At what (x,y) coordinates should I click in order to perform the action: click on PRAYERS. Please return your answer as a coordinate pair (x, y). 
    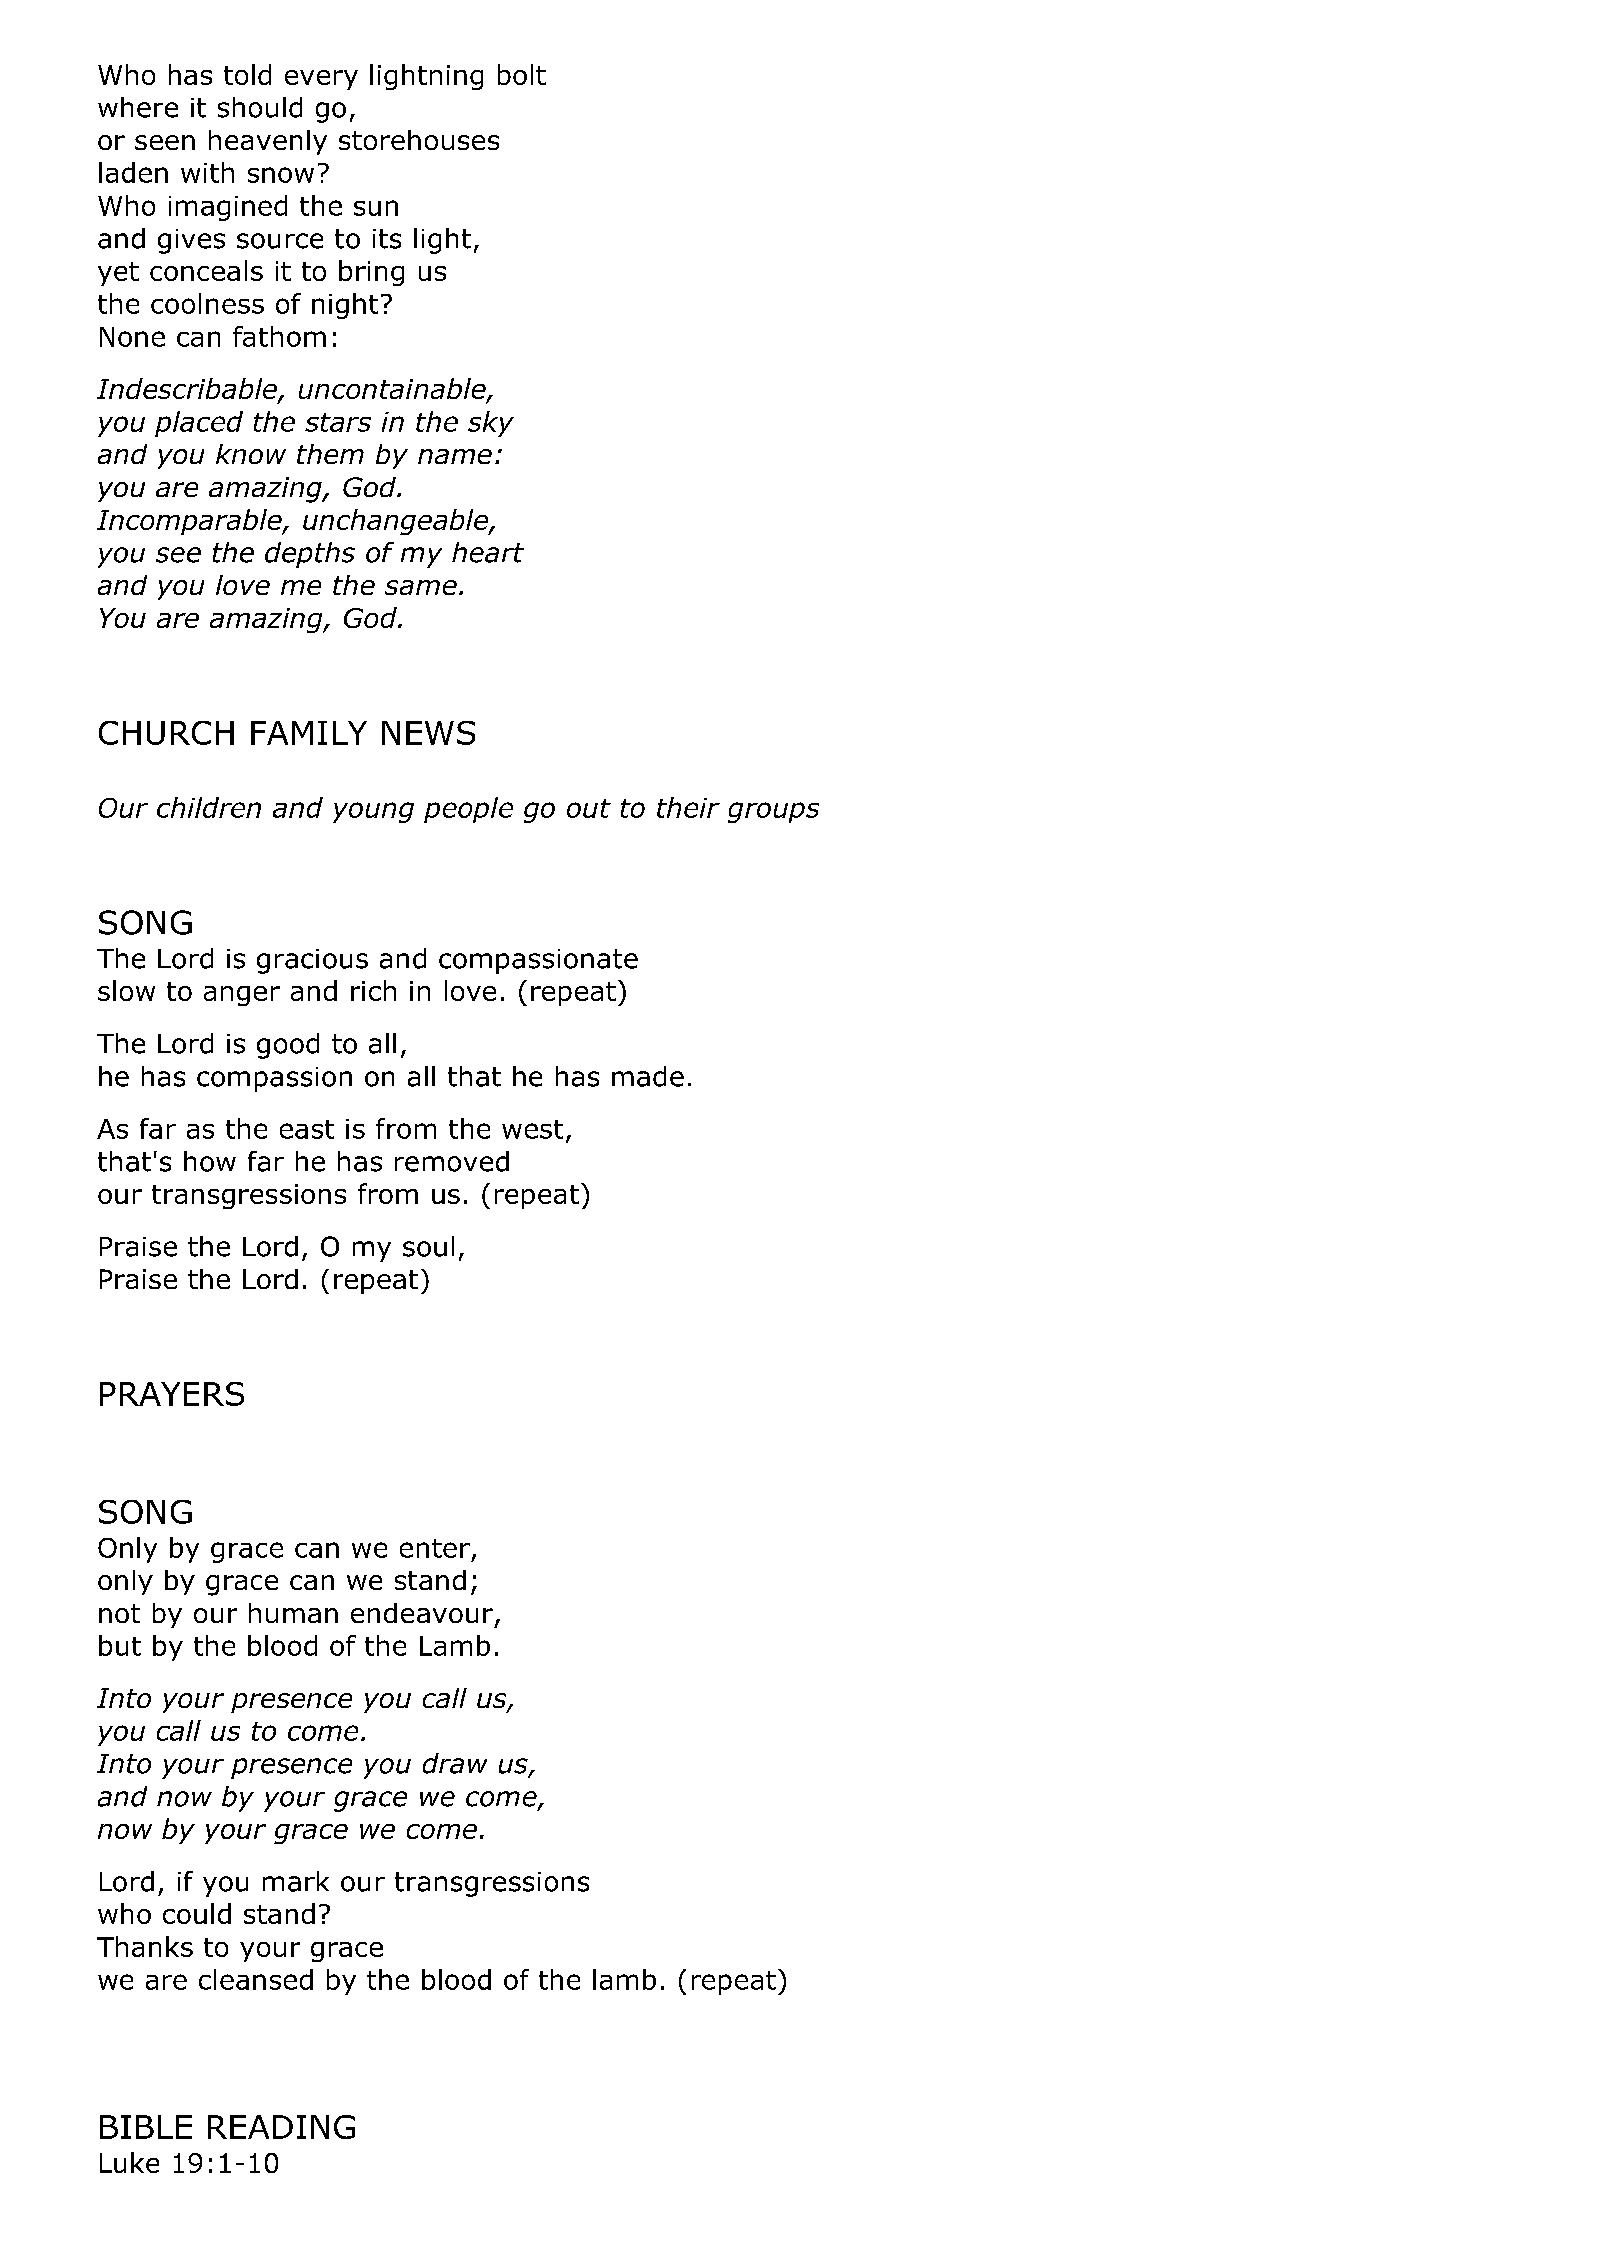
    Looking at the image, I should click on (172, 1394).
